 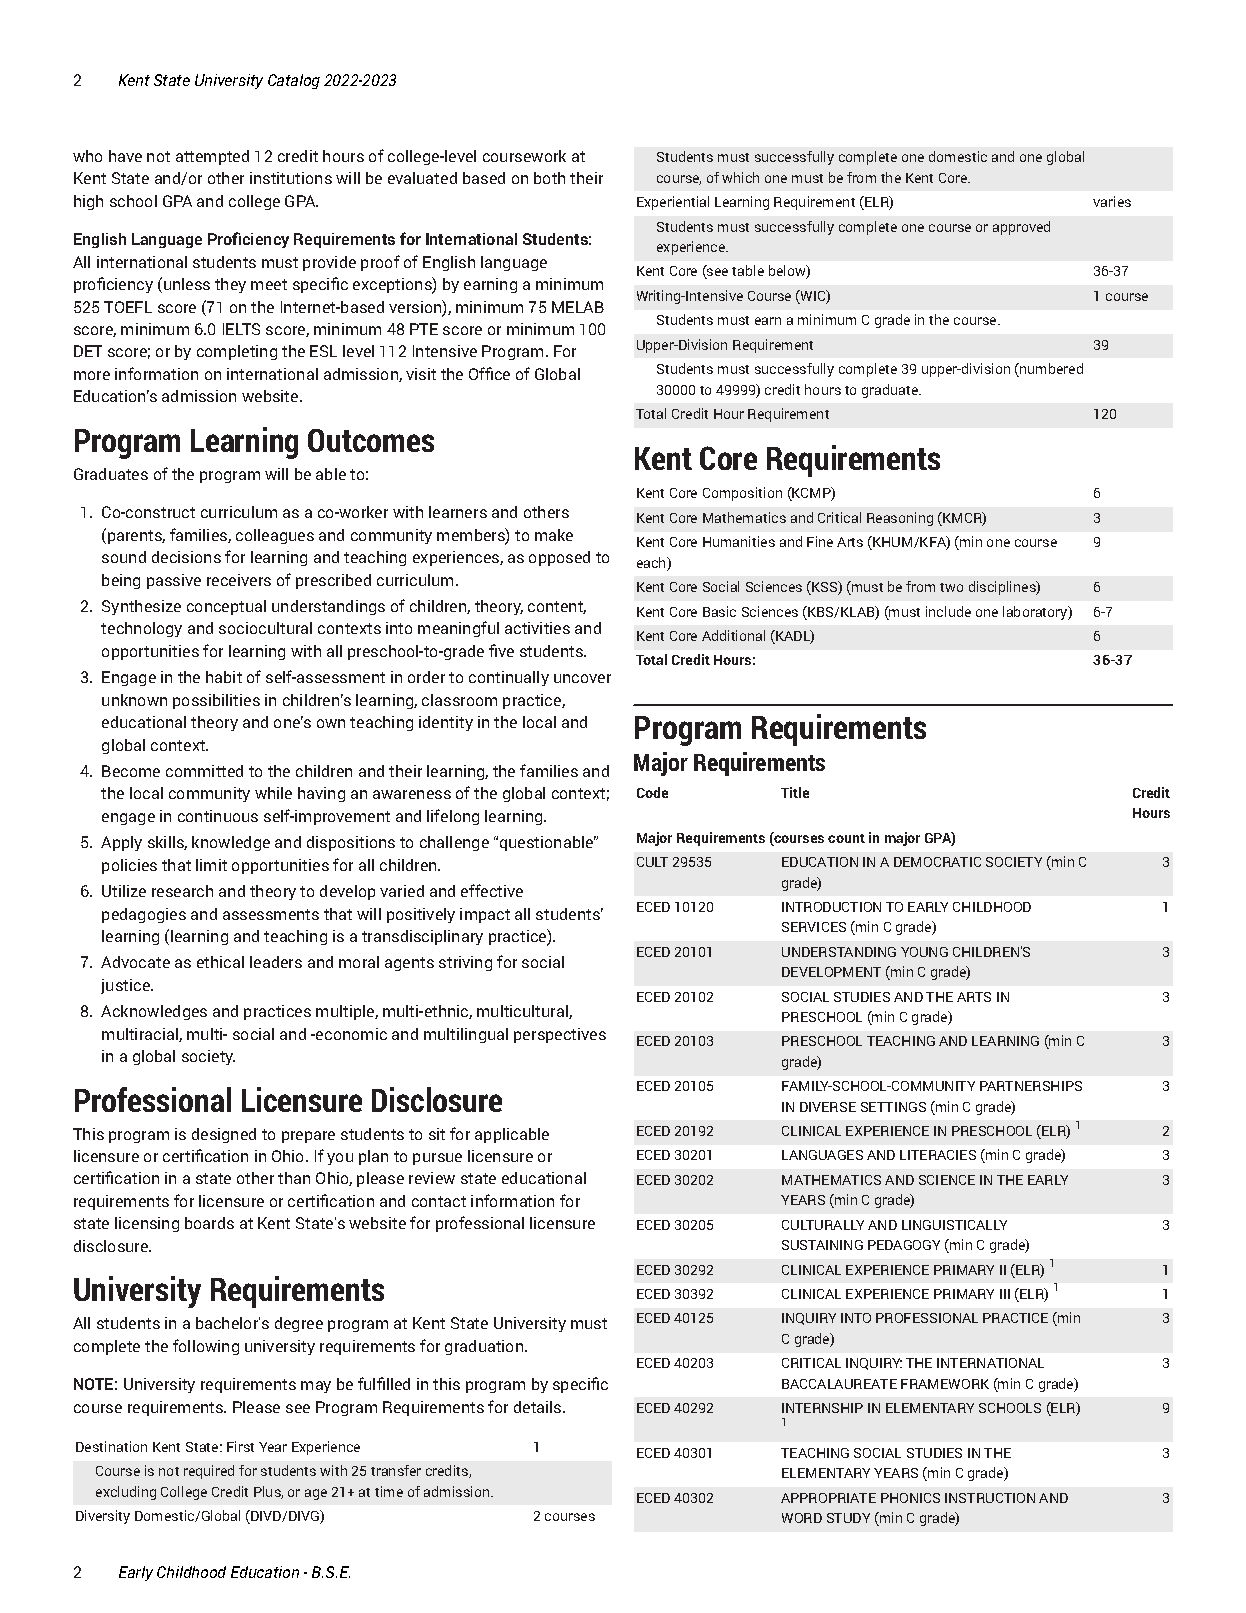 I want to click on details, so click(x=539, y=1407).
